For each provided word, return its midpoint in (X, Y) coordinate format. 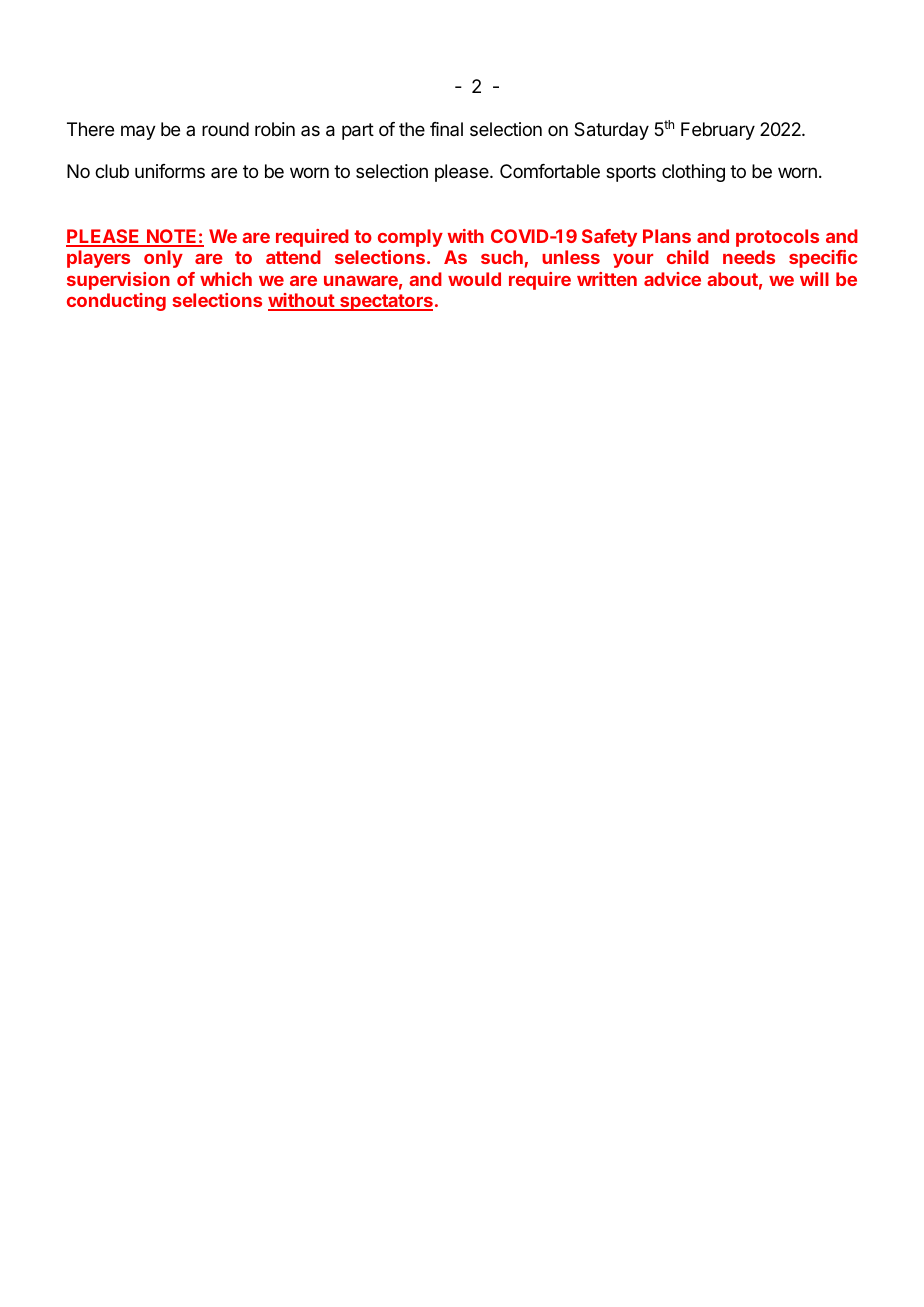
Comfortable (550, 171)
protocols (777, 238)
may (138, 132)
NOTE (172, 237)
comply (410, 238)
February (718, 131)
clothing (693, 173)
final (446, 129)
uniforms (170, 171)
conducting (116, 302)
